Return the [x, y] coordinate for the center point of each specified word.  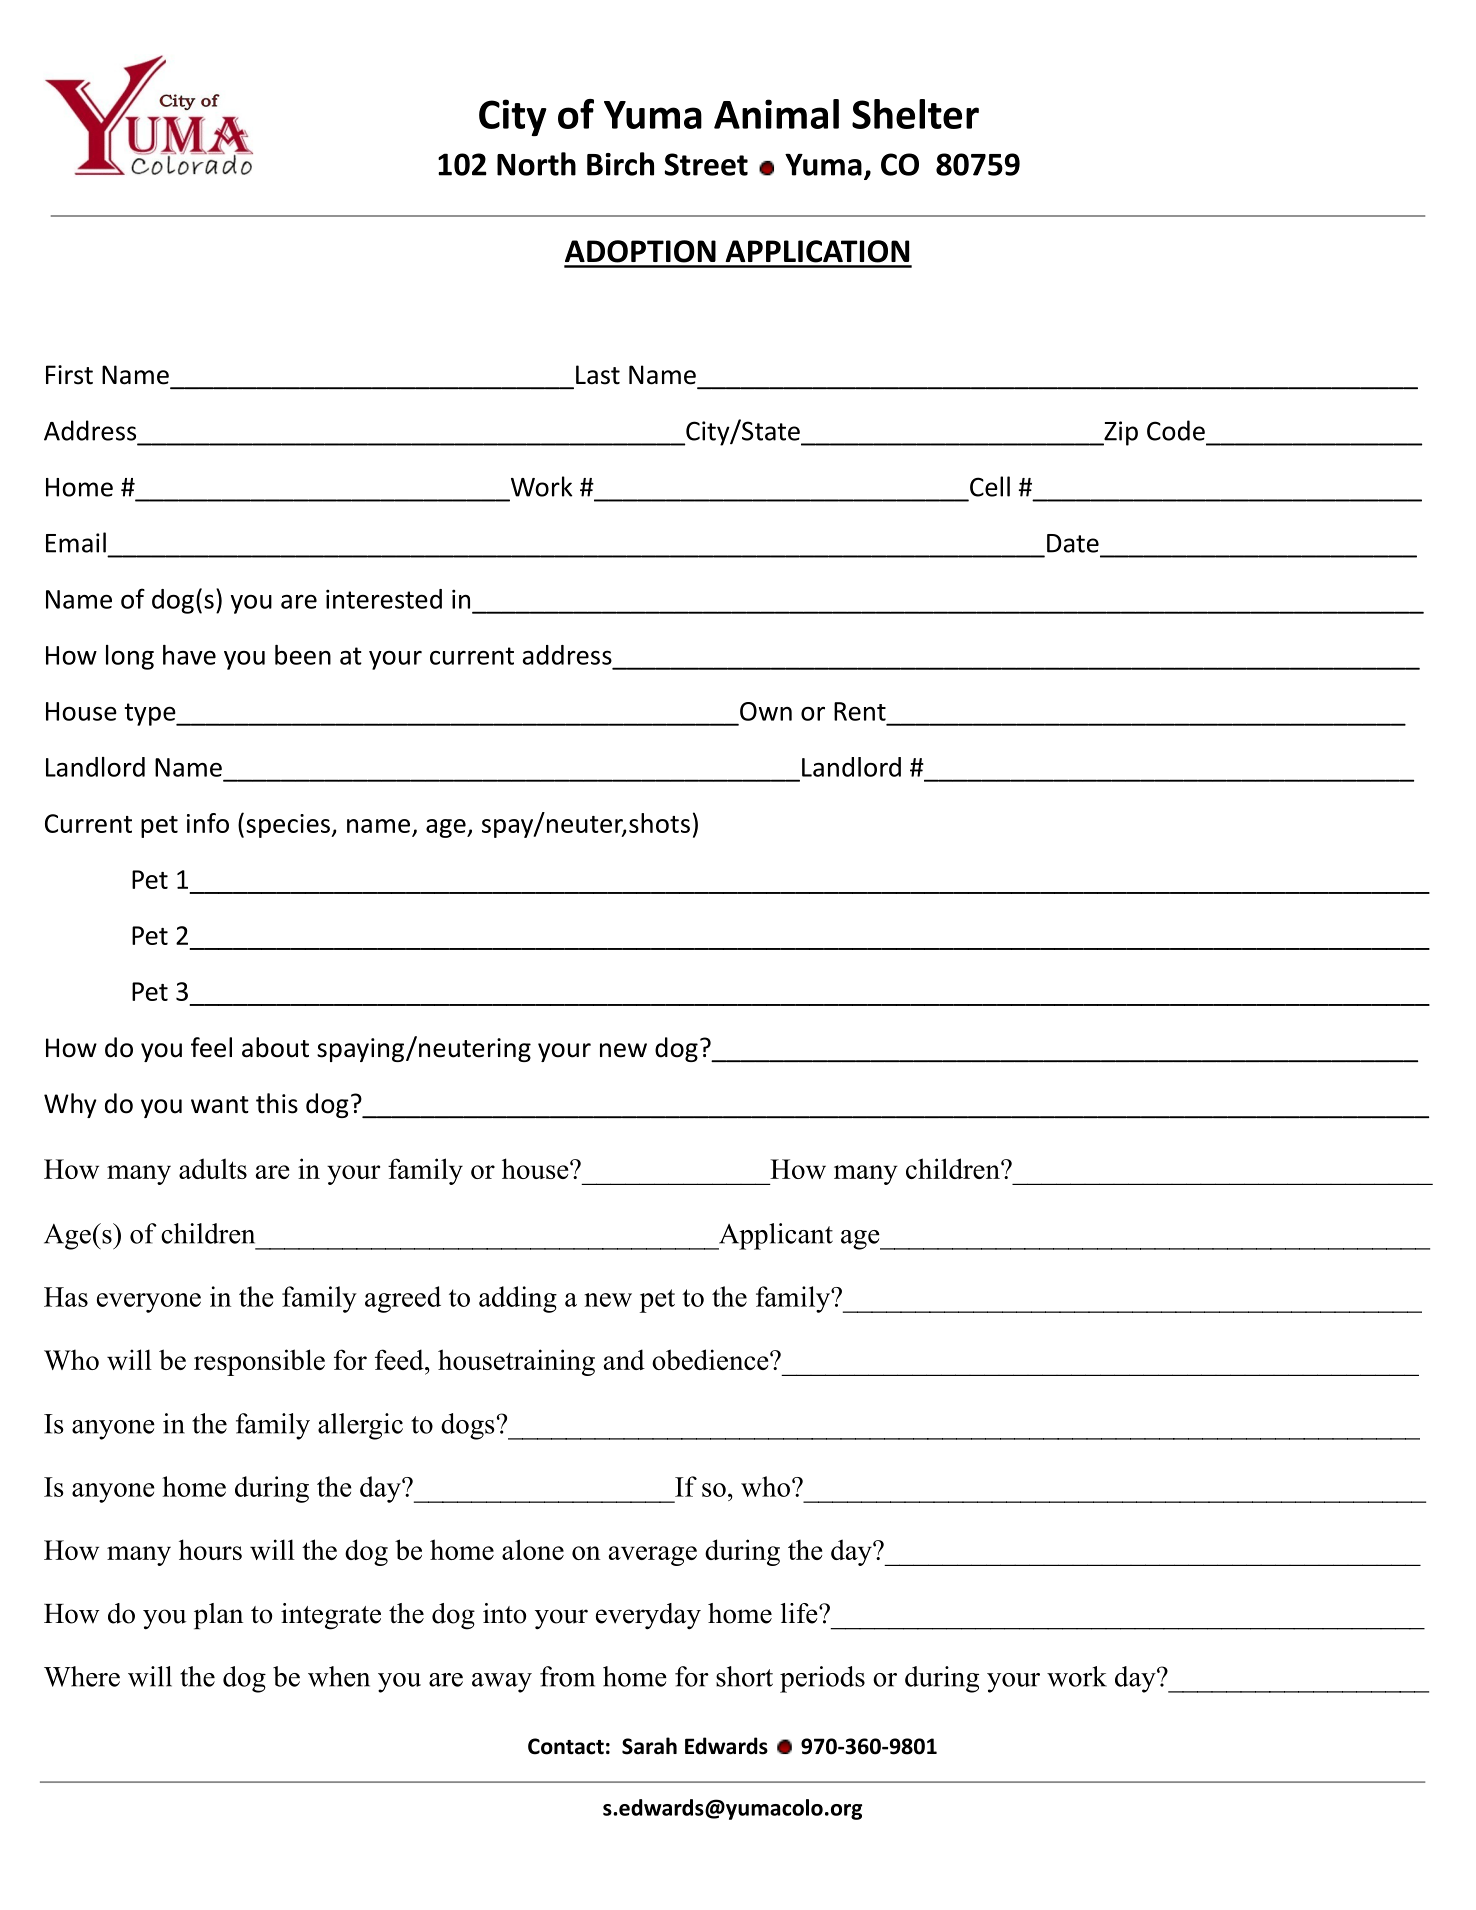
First [69, 375]
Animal [776, 114]
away [502, 1683]
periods [822, 1679]
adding [518, 1299]
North [536, 164]
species [289, 826]
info [208, 823]
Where [82, 1676]
